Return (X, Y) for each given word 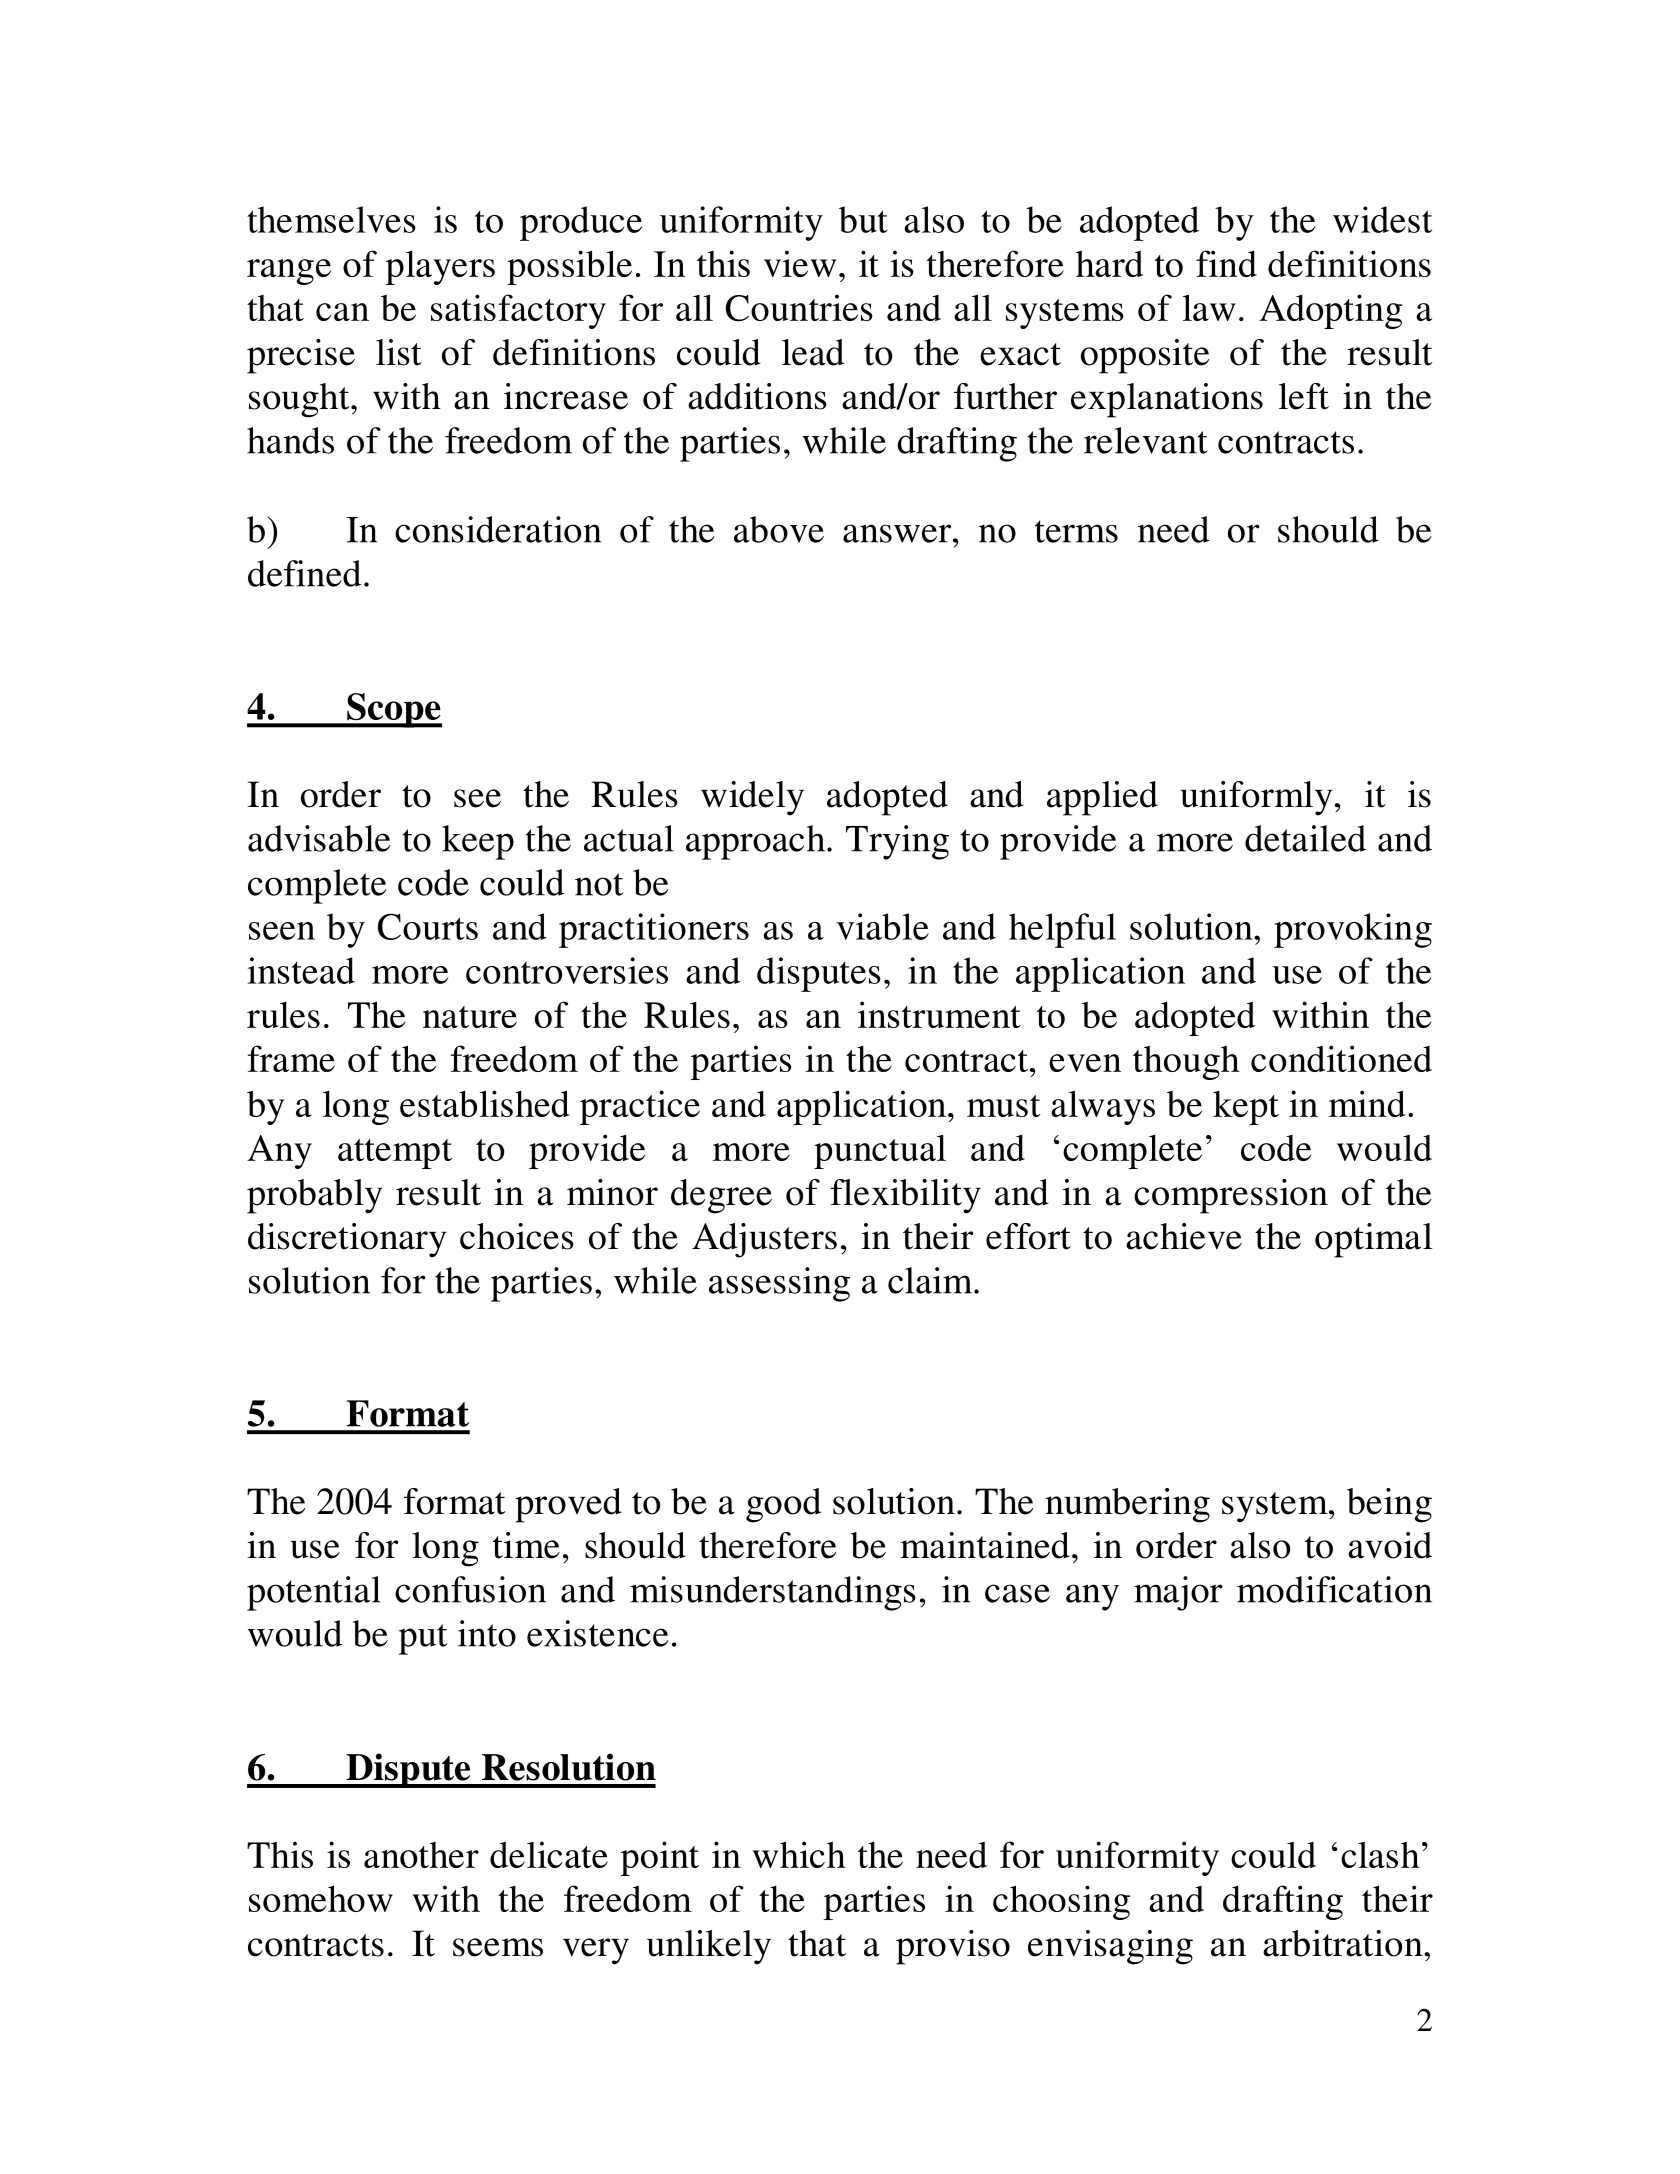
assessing (779, 1284)
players (440, 268)
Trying (897, 842)
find (1226, 263)
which (799, 1854)
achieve (1184, 1236)
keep (478, 842)
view (800, 263)
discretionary (347, 1240)
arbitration (1344, 1943)
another (421, 1855)
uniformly (1256, 798)
